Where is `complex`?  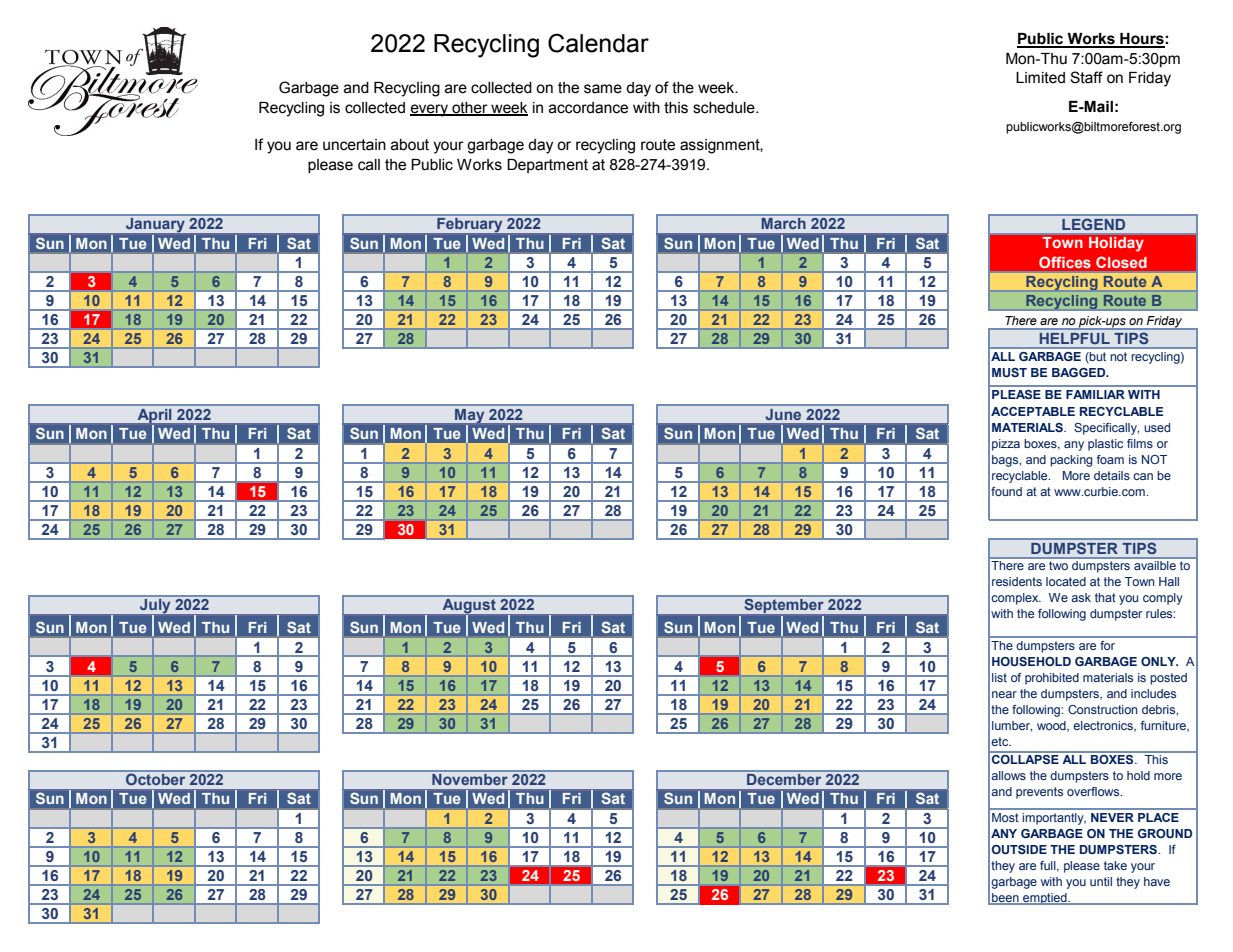 complex is located at coordinates (1016, 599).
